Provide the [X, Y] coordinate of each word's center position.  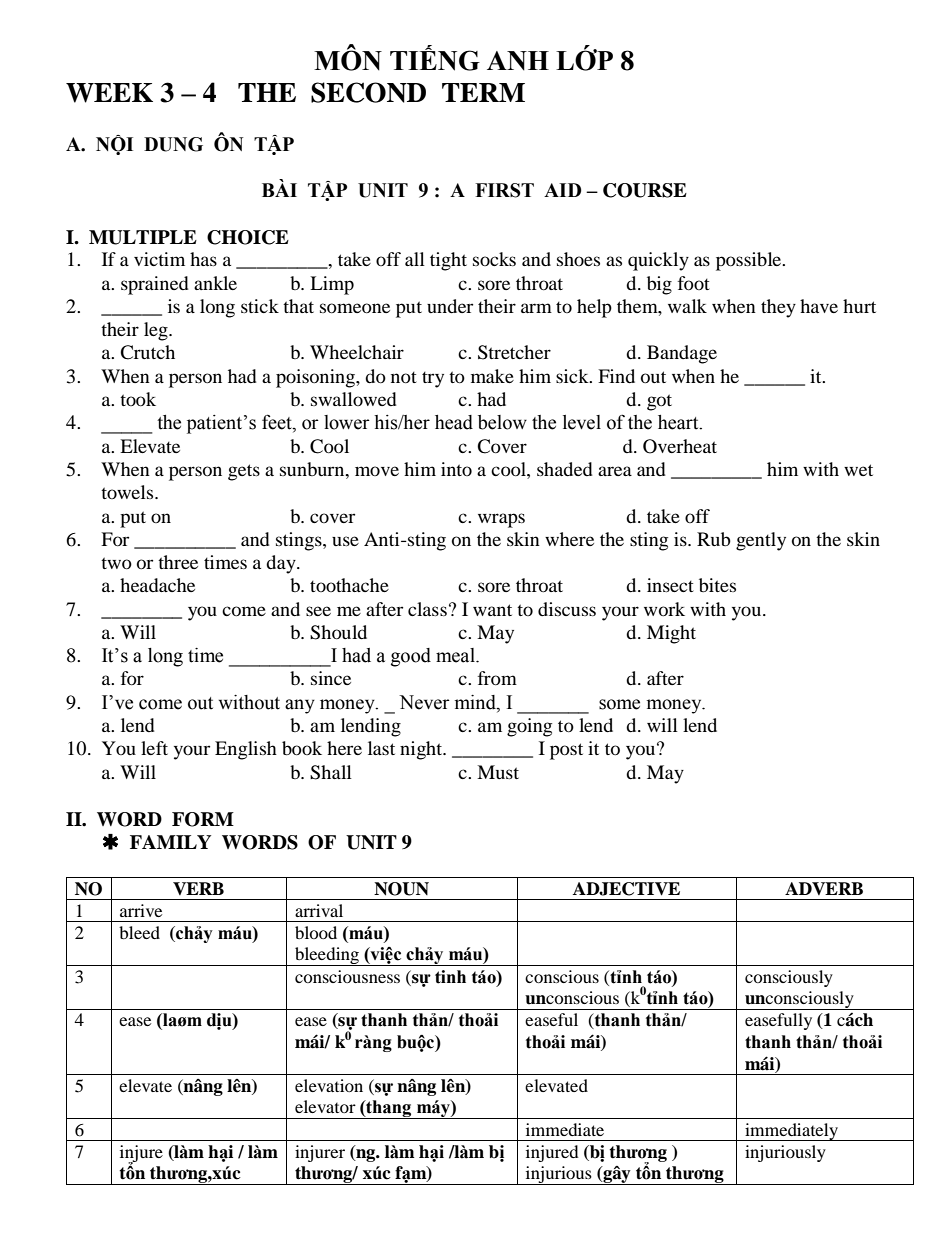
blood [316, 932]
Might [671, 634]
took [138, 399]
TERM [483, 92]
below [502, 422]
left [154, 748]
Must [498, 772]
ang [397, 1111]
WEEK [109, 93]
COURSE [645, 190]
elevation [329, 1085]
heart [679, 422]
